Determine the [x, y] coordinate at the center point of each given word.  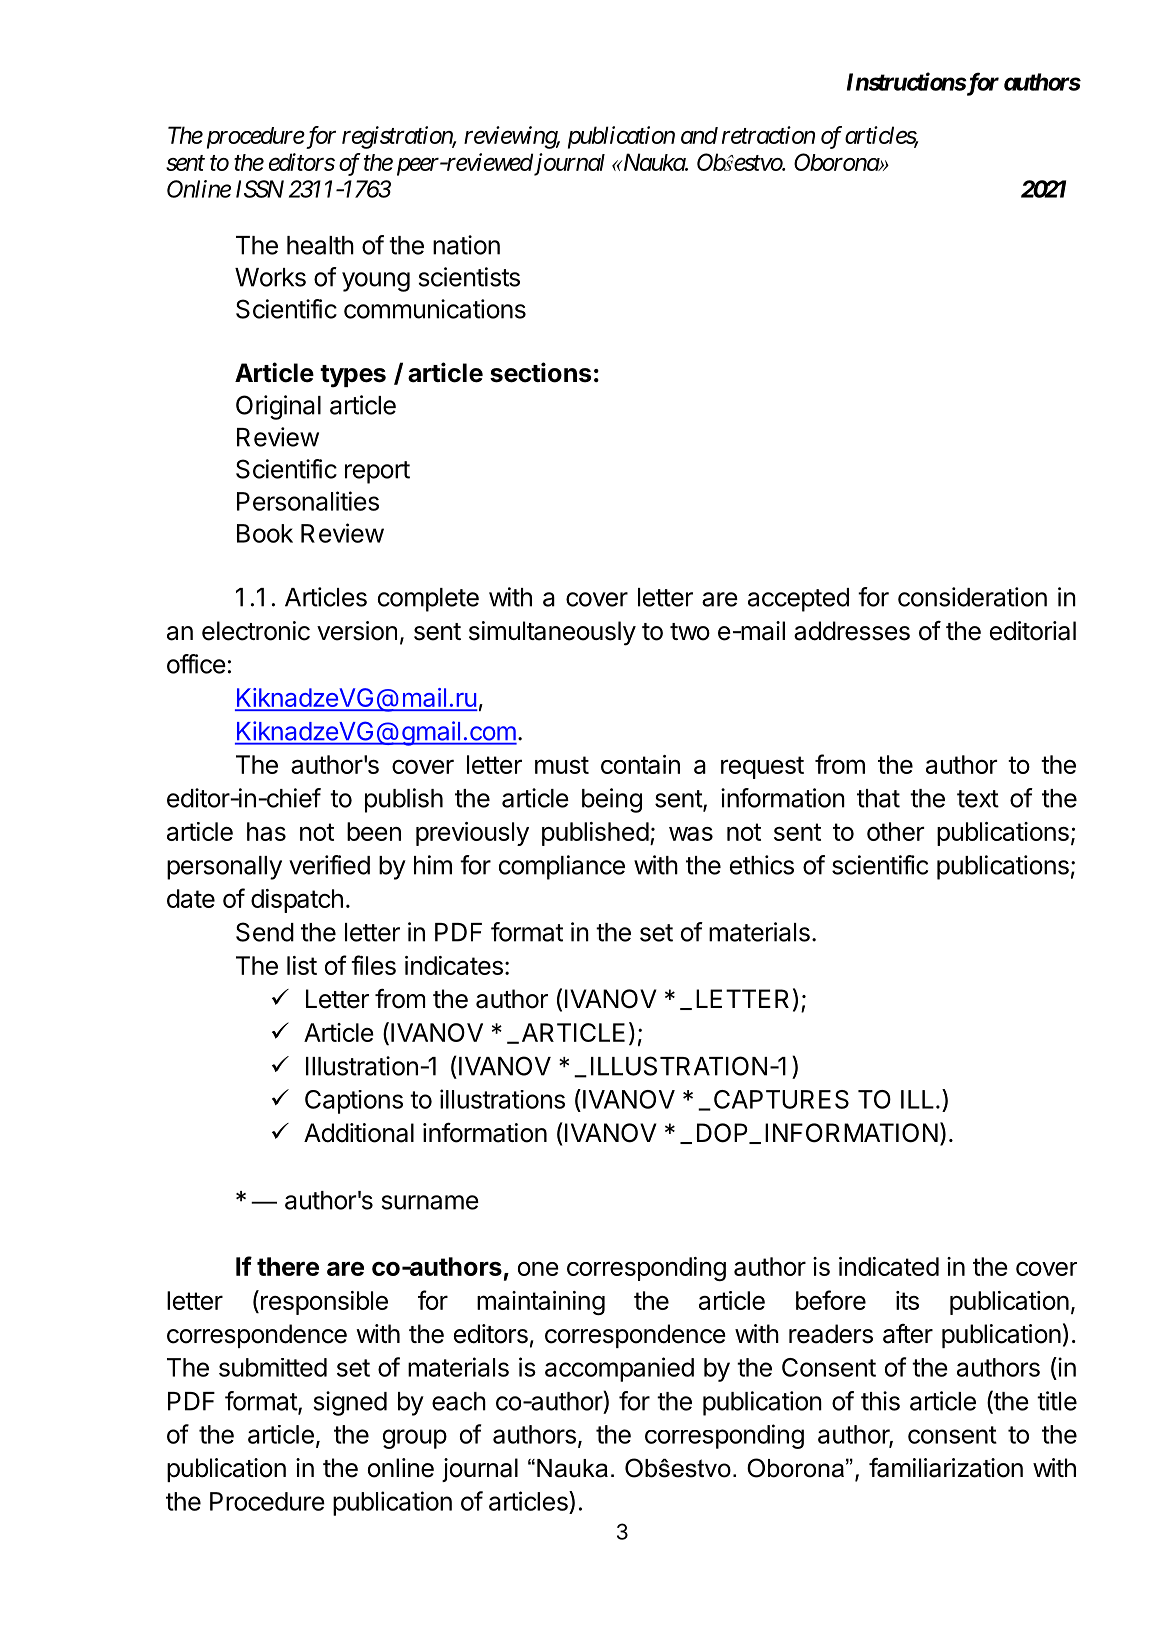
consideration [972, 597]
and [699, 135]
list [302, 965]
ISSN [260, 189]
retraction [768, 135]
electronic [256, 631]
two [690, 632]
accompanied [619, 1369]
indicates [454, 965]
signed [350, 1403]
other [895, 831]
